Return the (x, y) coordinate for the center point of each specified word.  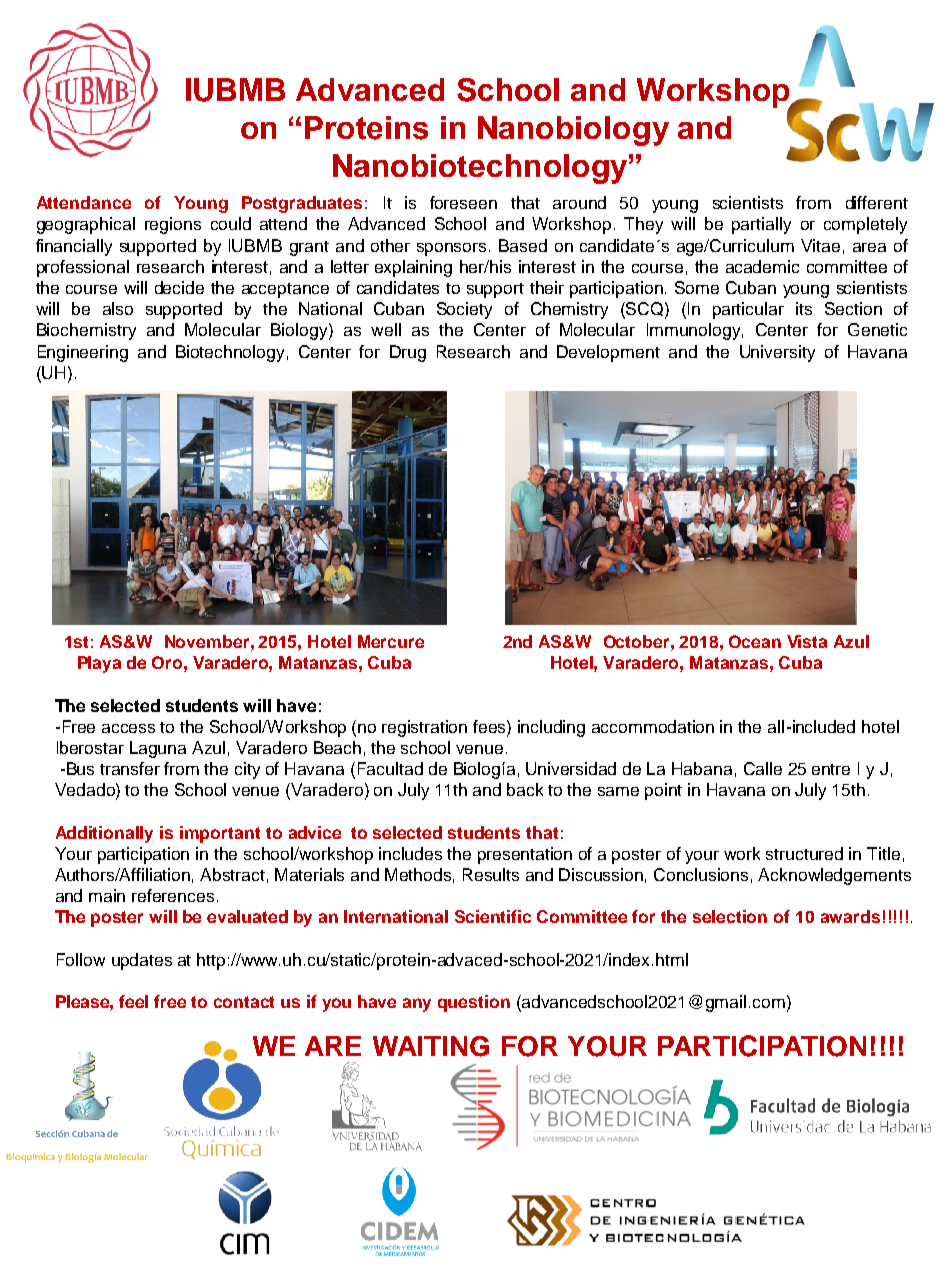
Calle (763, 768)
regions (173, 225)
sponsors (451, 249)
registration (424, 728)
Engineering (83, 353)
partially (761, 225)
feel (133, 1001)
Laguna (158, 749)
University (777, 353)
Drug (408, 353)
